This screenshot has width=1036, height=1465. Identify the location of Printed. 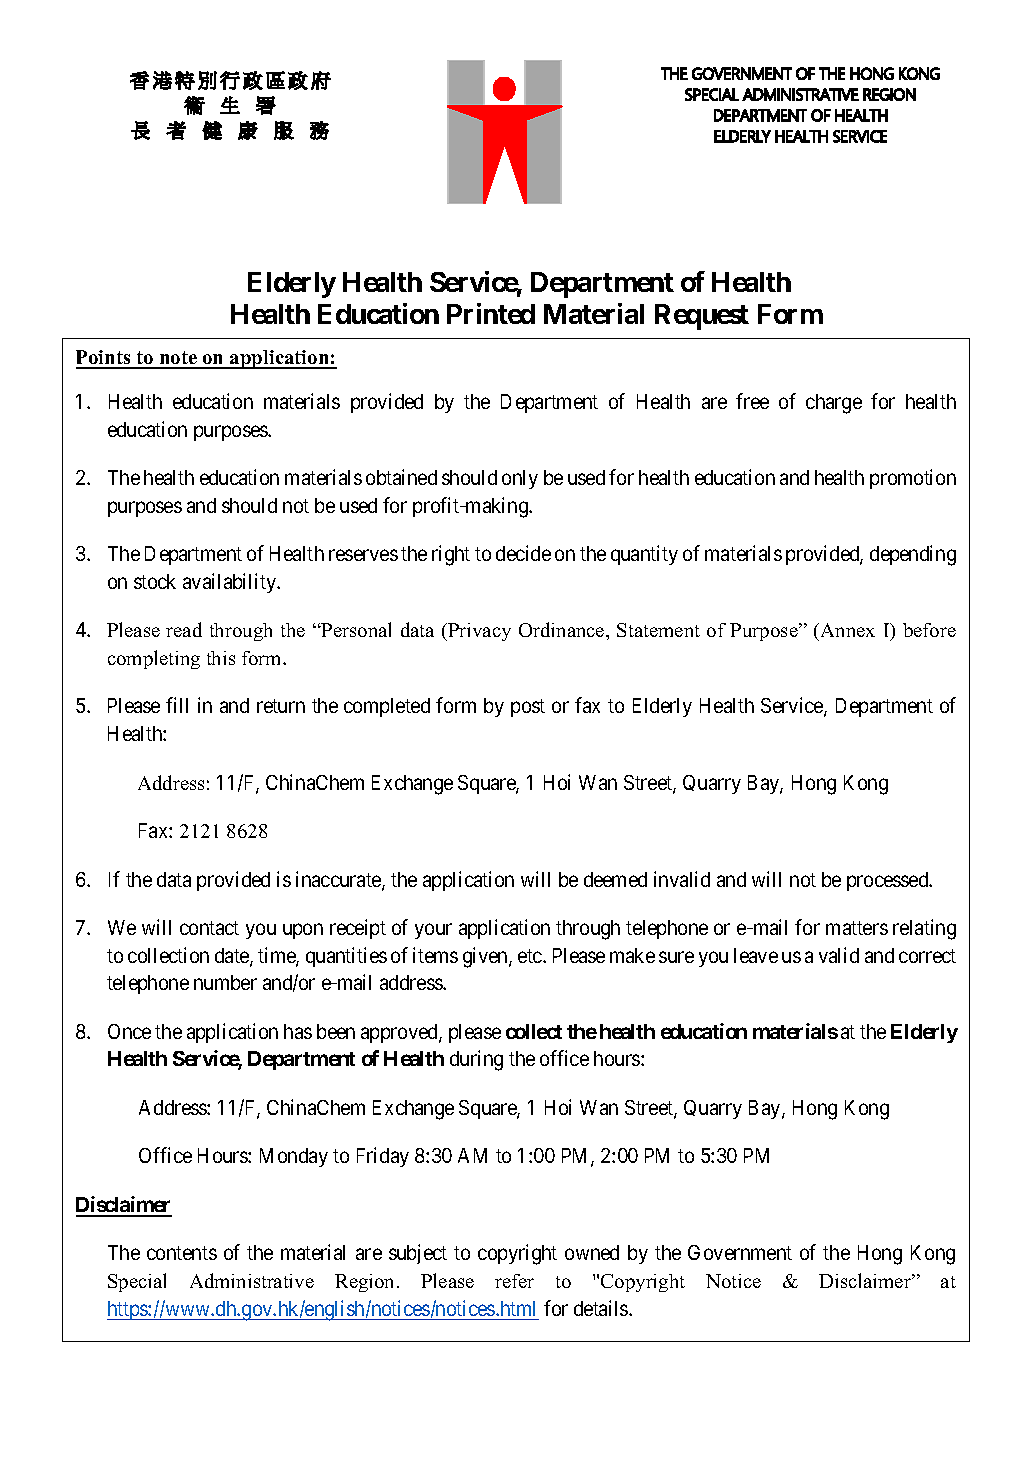
(491, 313).
